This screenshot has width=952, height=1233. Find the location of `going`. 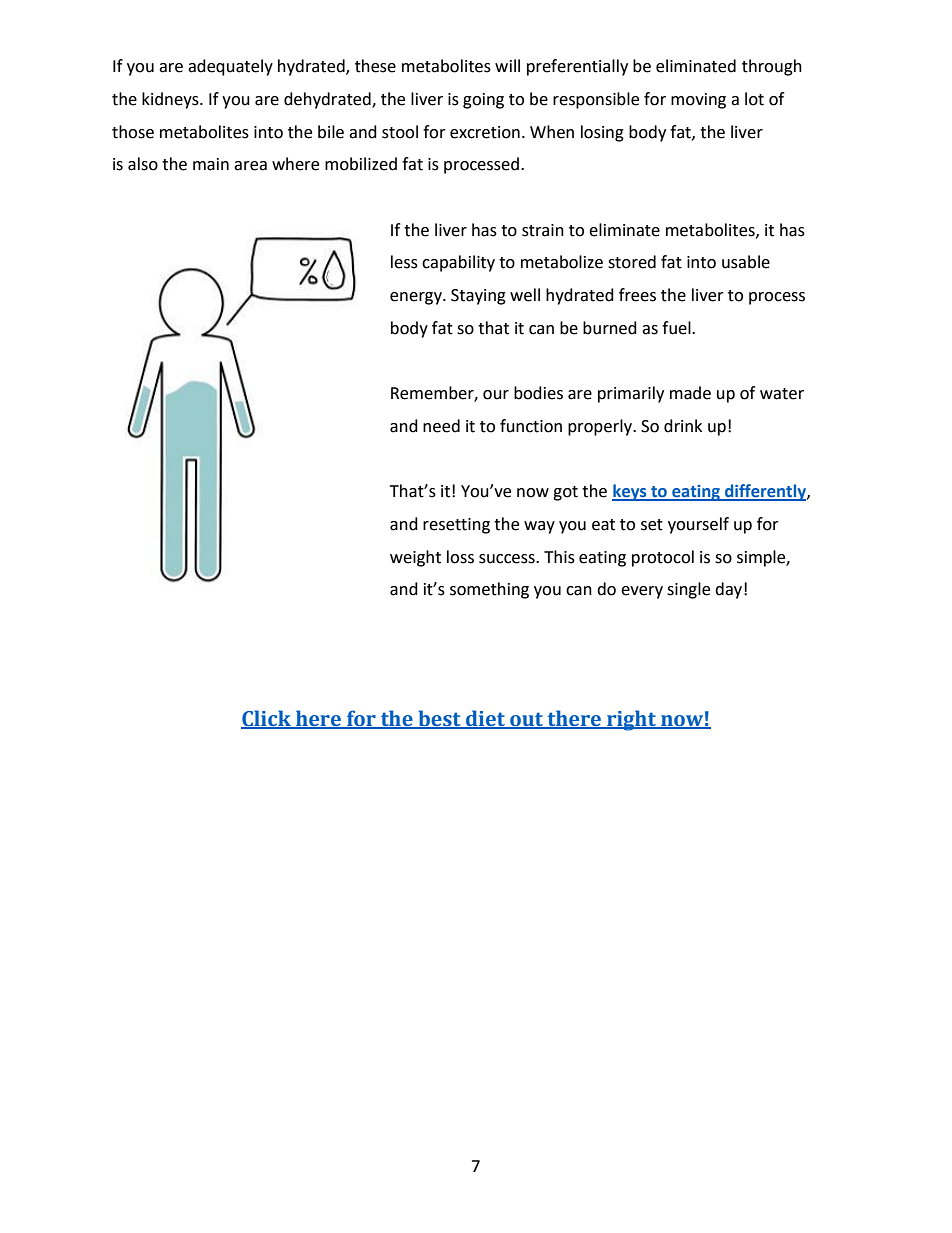

going is located at coordinates (483, 101).
